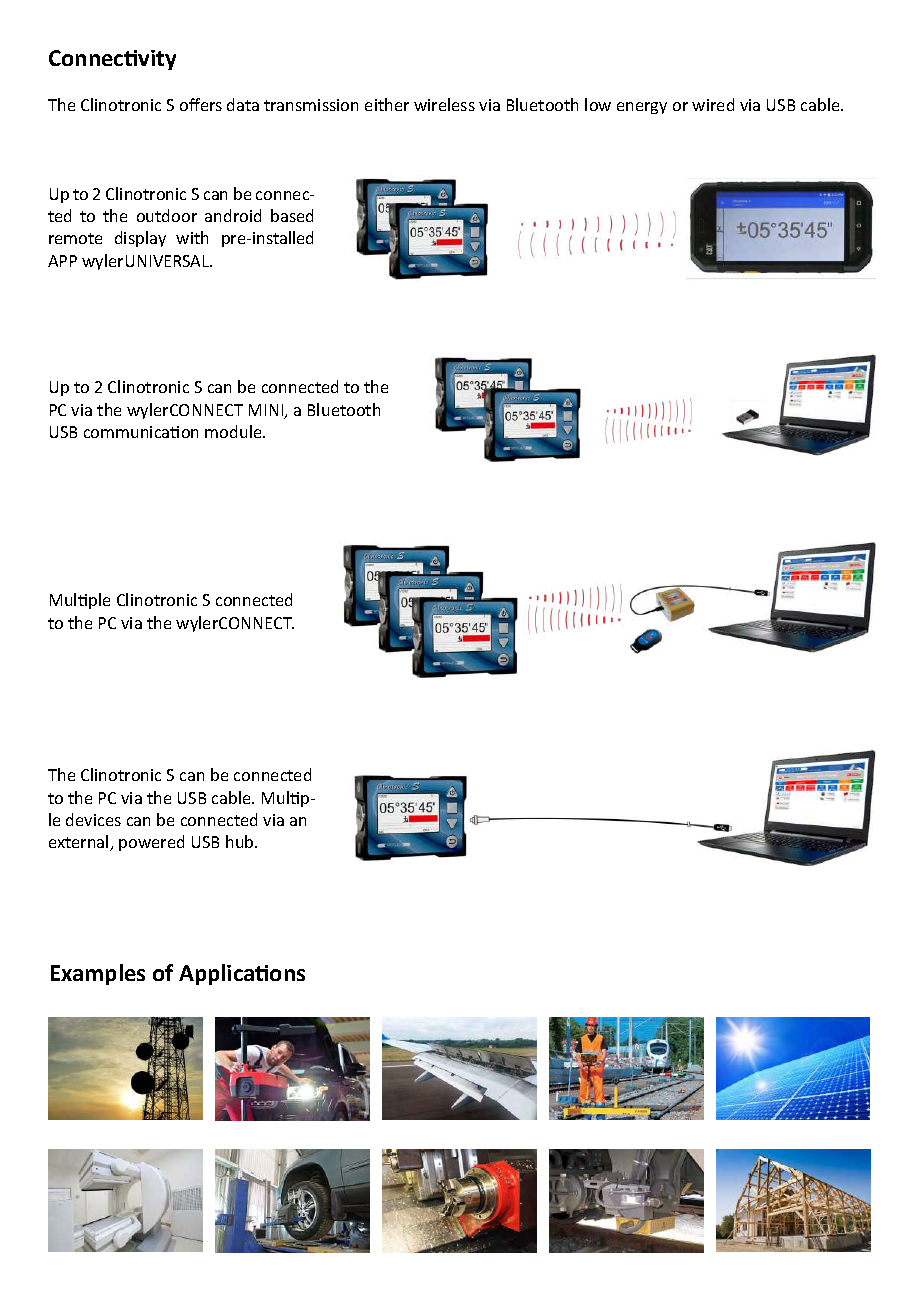 The width and height of the page is (924, 1308). I want to click on hub, so click(241, 841).
